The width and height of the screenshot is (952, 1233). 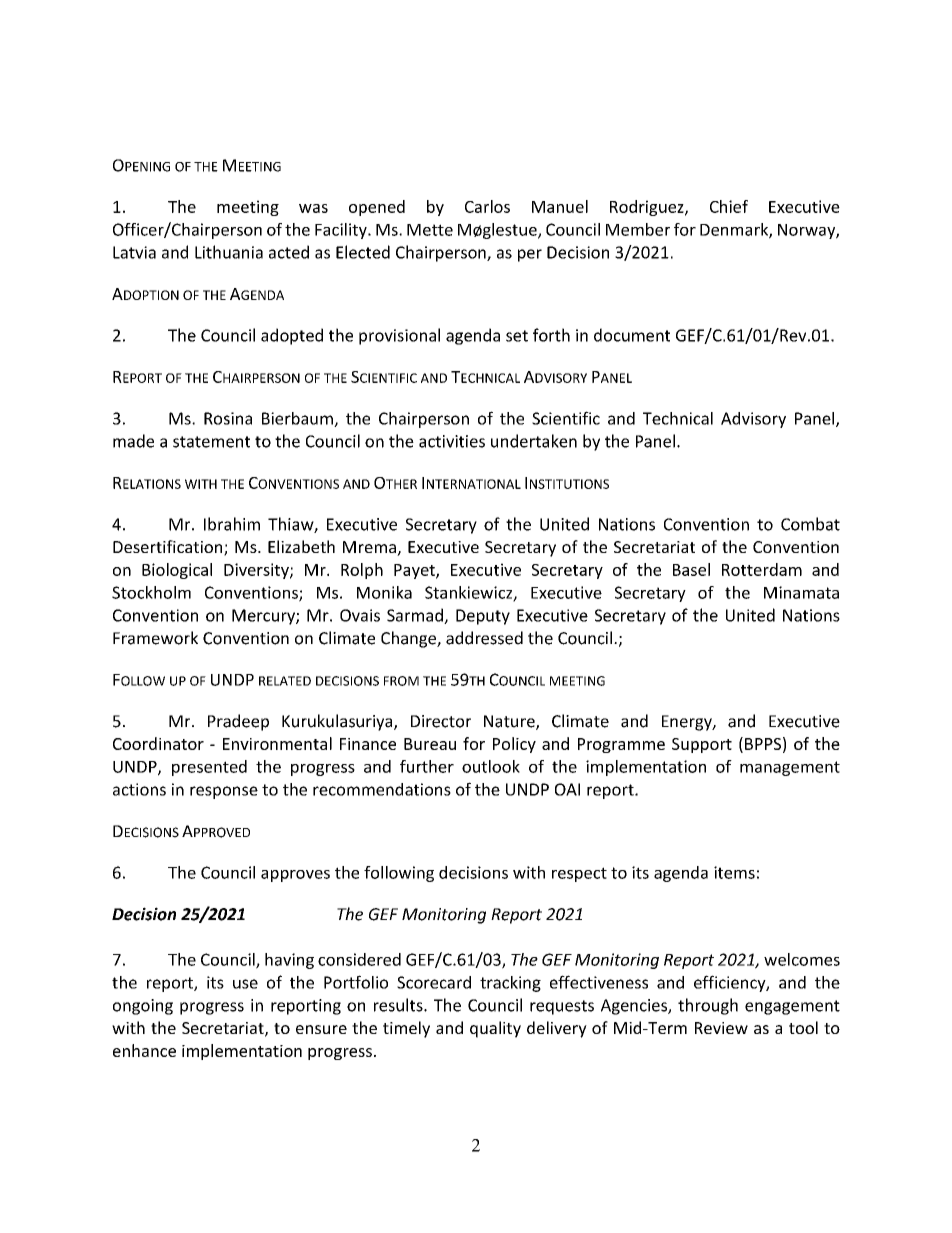 I want to click on outlook, so click(x=491, y=766).
